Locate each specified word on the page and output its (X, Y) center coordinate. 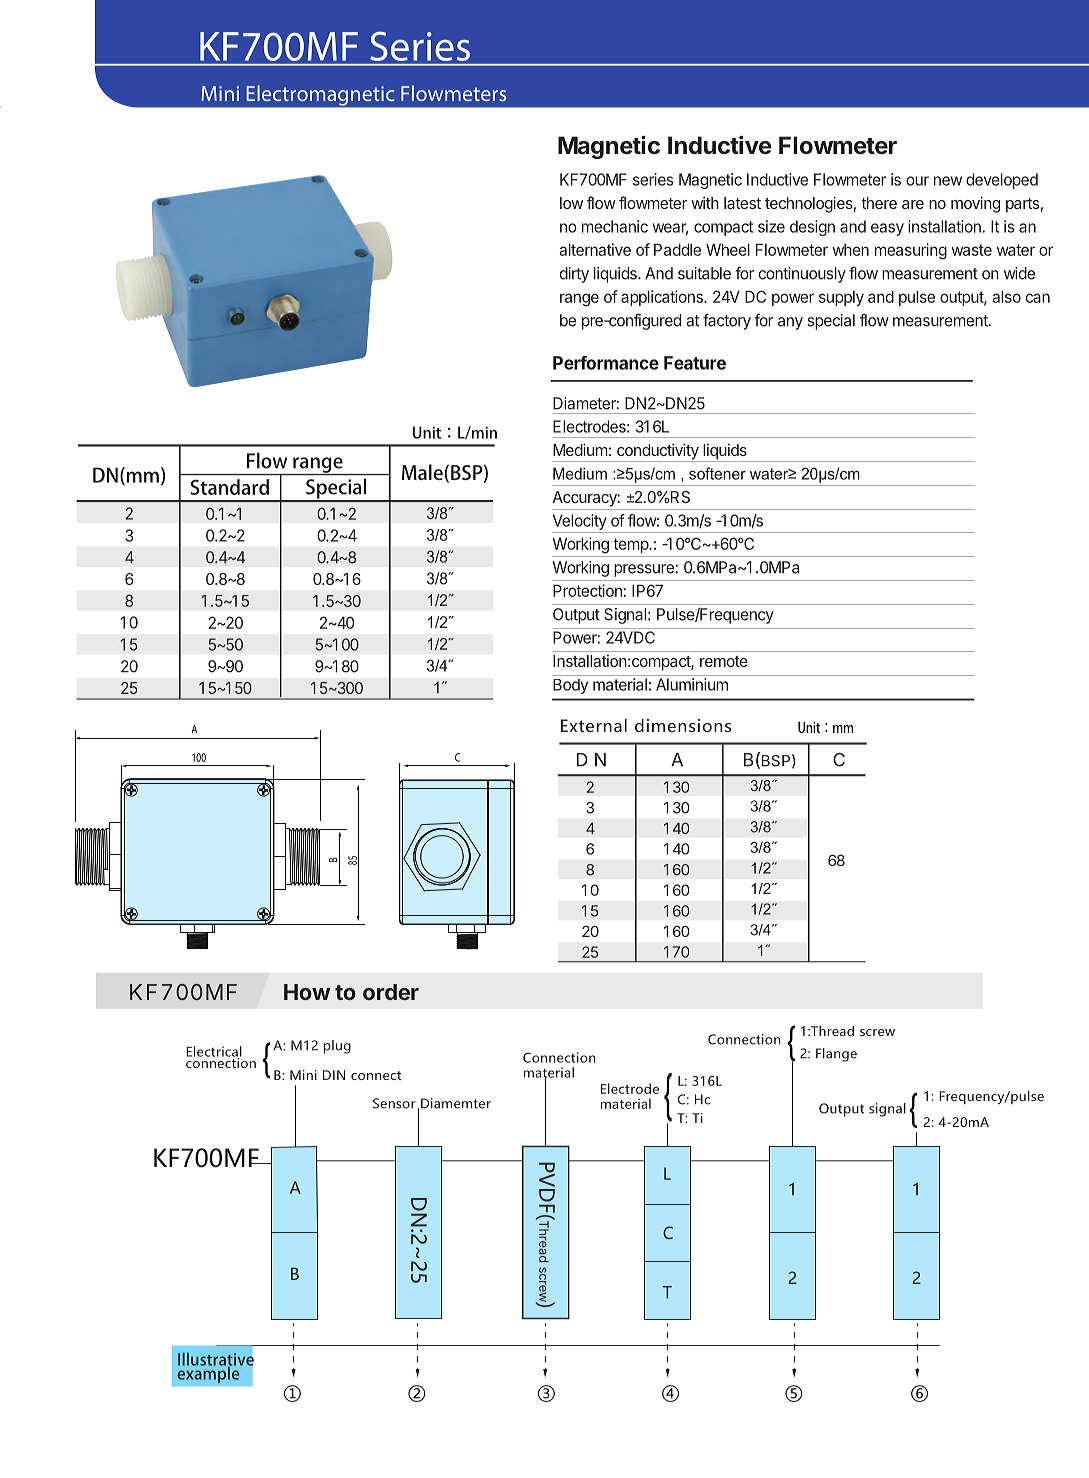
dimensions (683, 725)
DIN (334, 1075)
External (594, 725)
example (209, 1373)
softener (717, 473)
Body (570, 686)
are (913, 204)
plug (337, 1047)
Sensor (394, 1103)
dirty (574, 275)
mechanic (615, 226)
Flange (836, 1055)
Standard (230, 487)
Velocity (580, 522)
